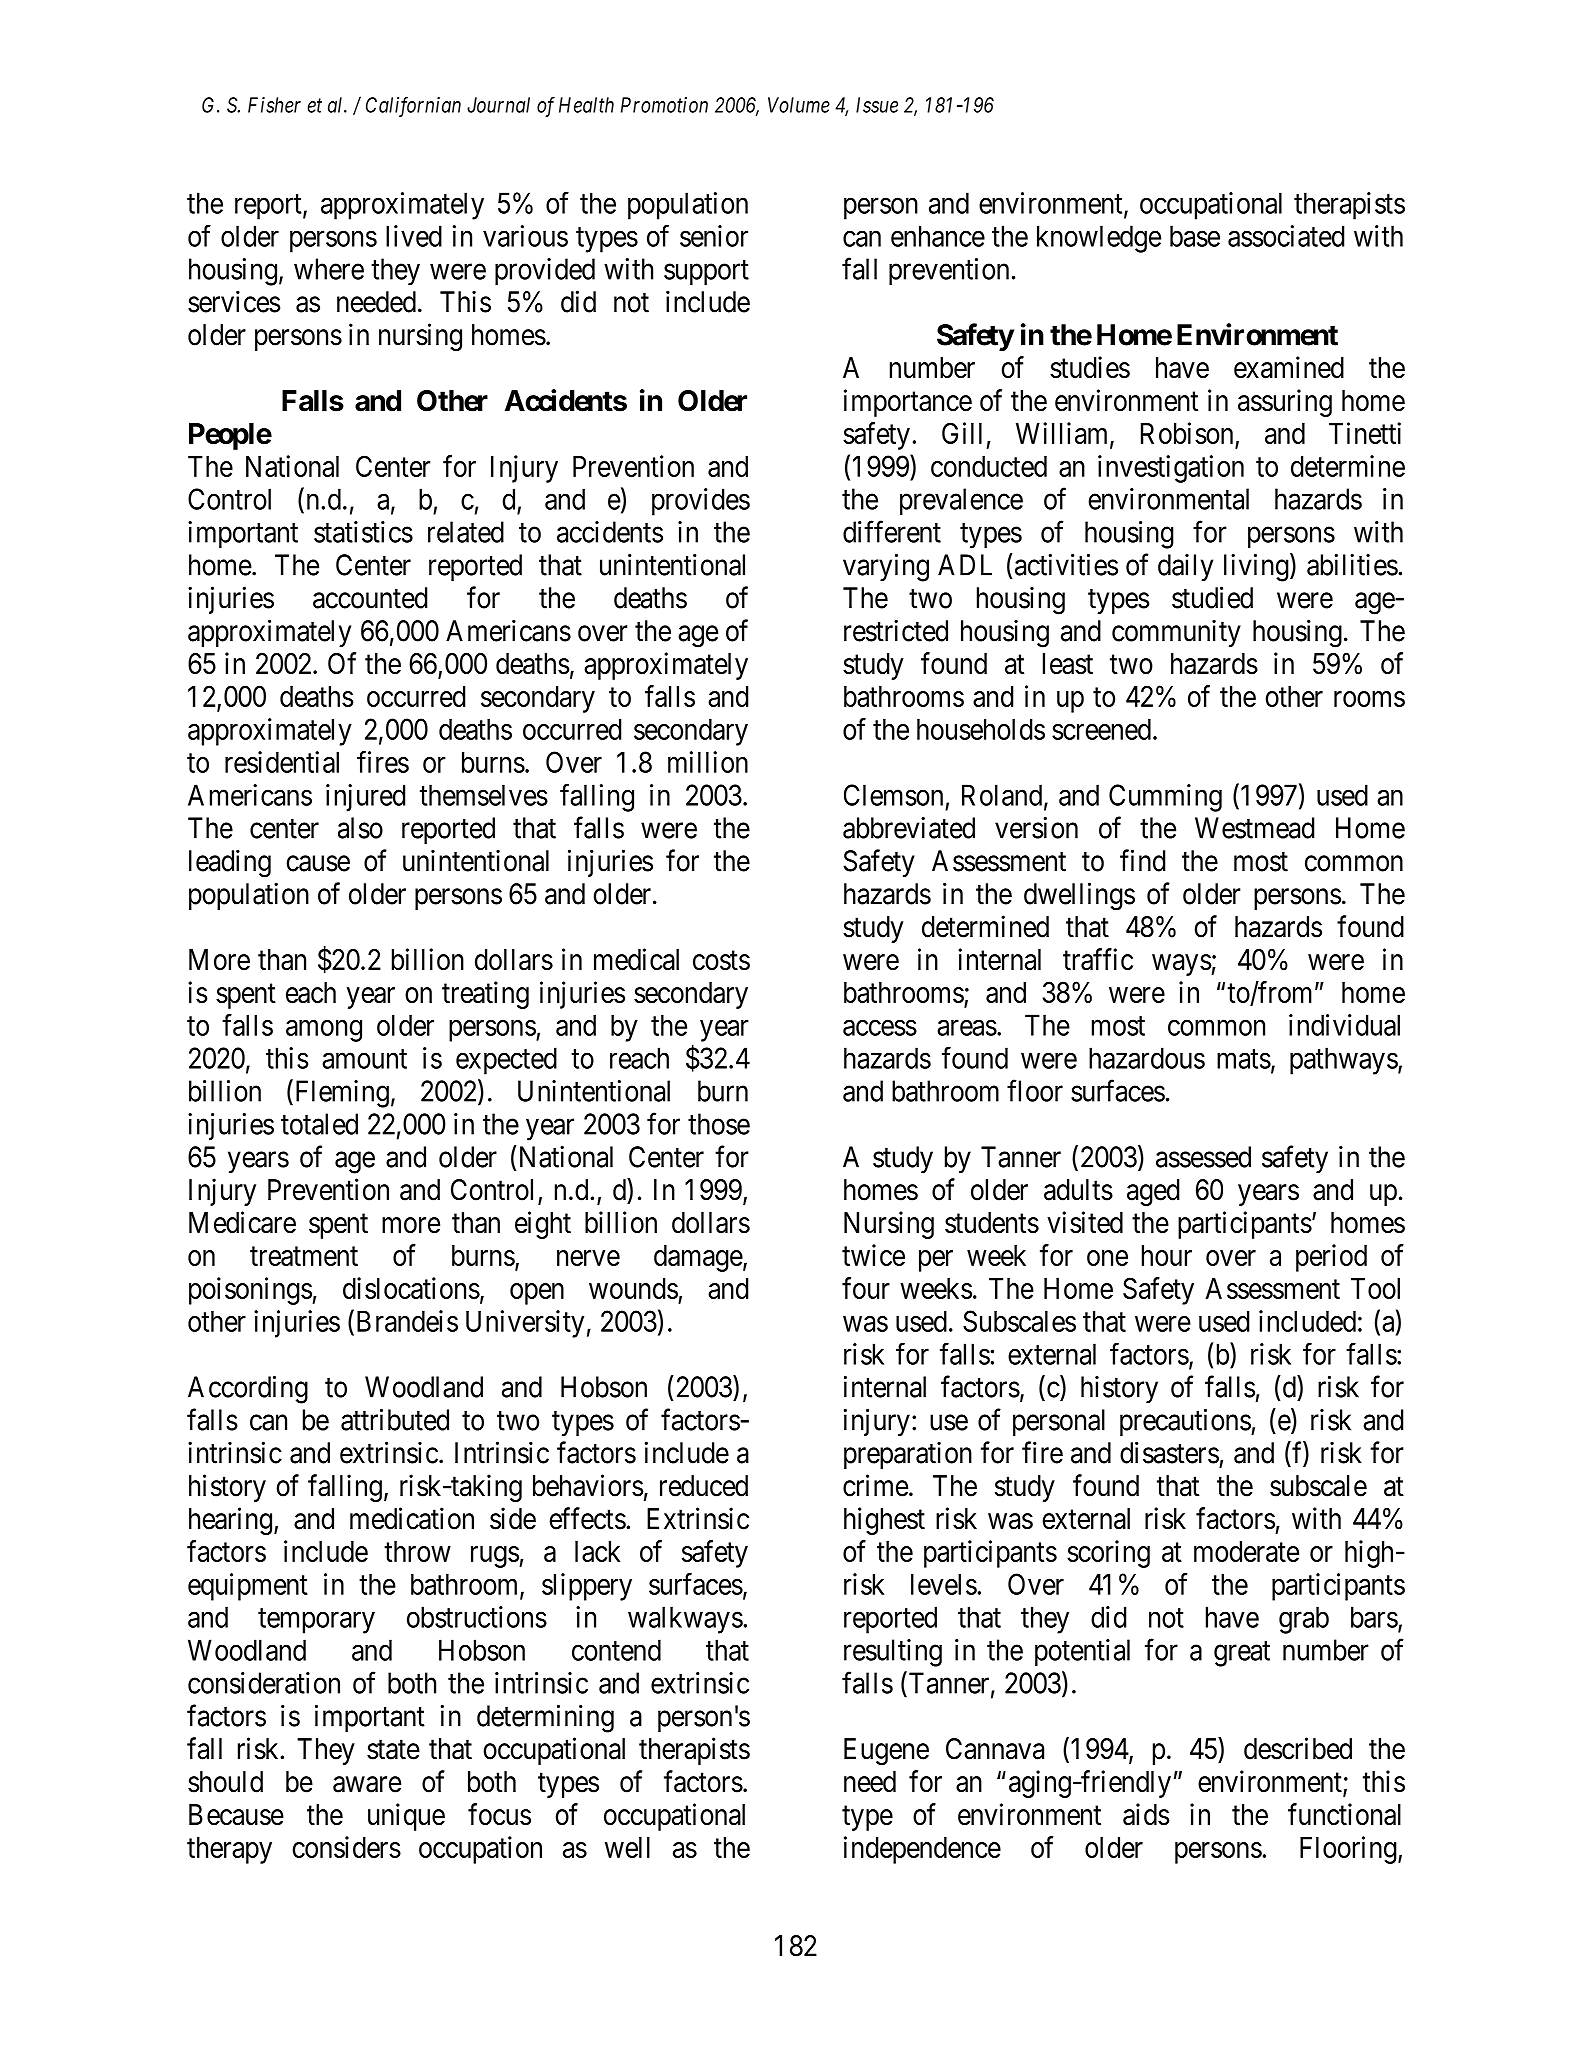  I want to click on Eugene, so click(886, 1751).
